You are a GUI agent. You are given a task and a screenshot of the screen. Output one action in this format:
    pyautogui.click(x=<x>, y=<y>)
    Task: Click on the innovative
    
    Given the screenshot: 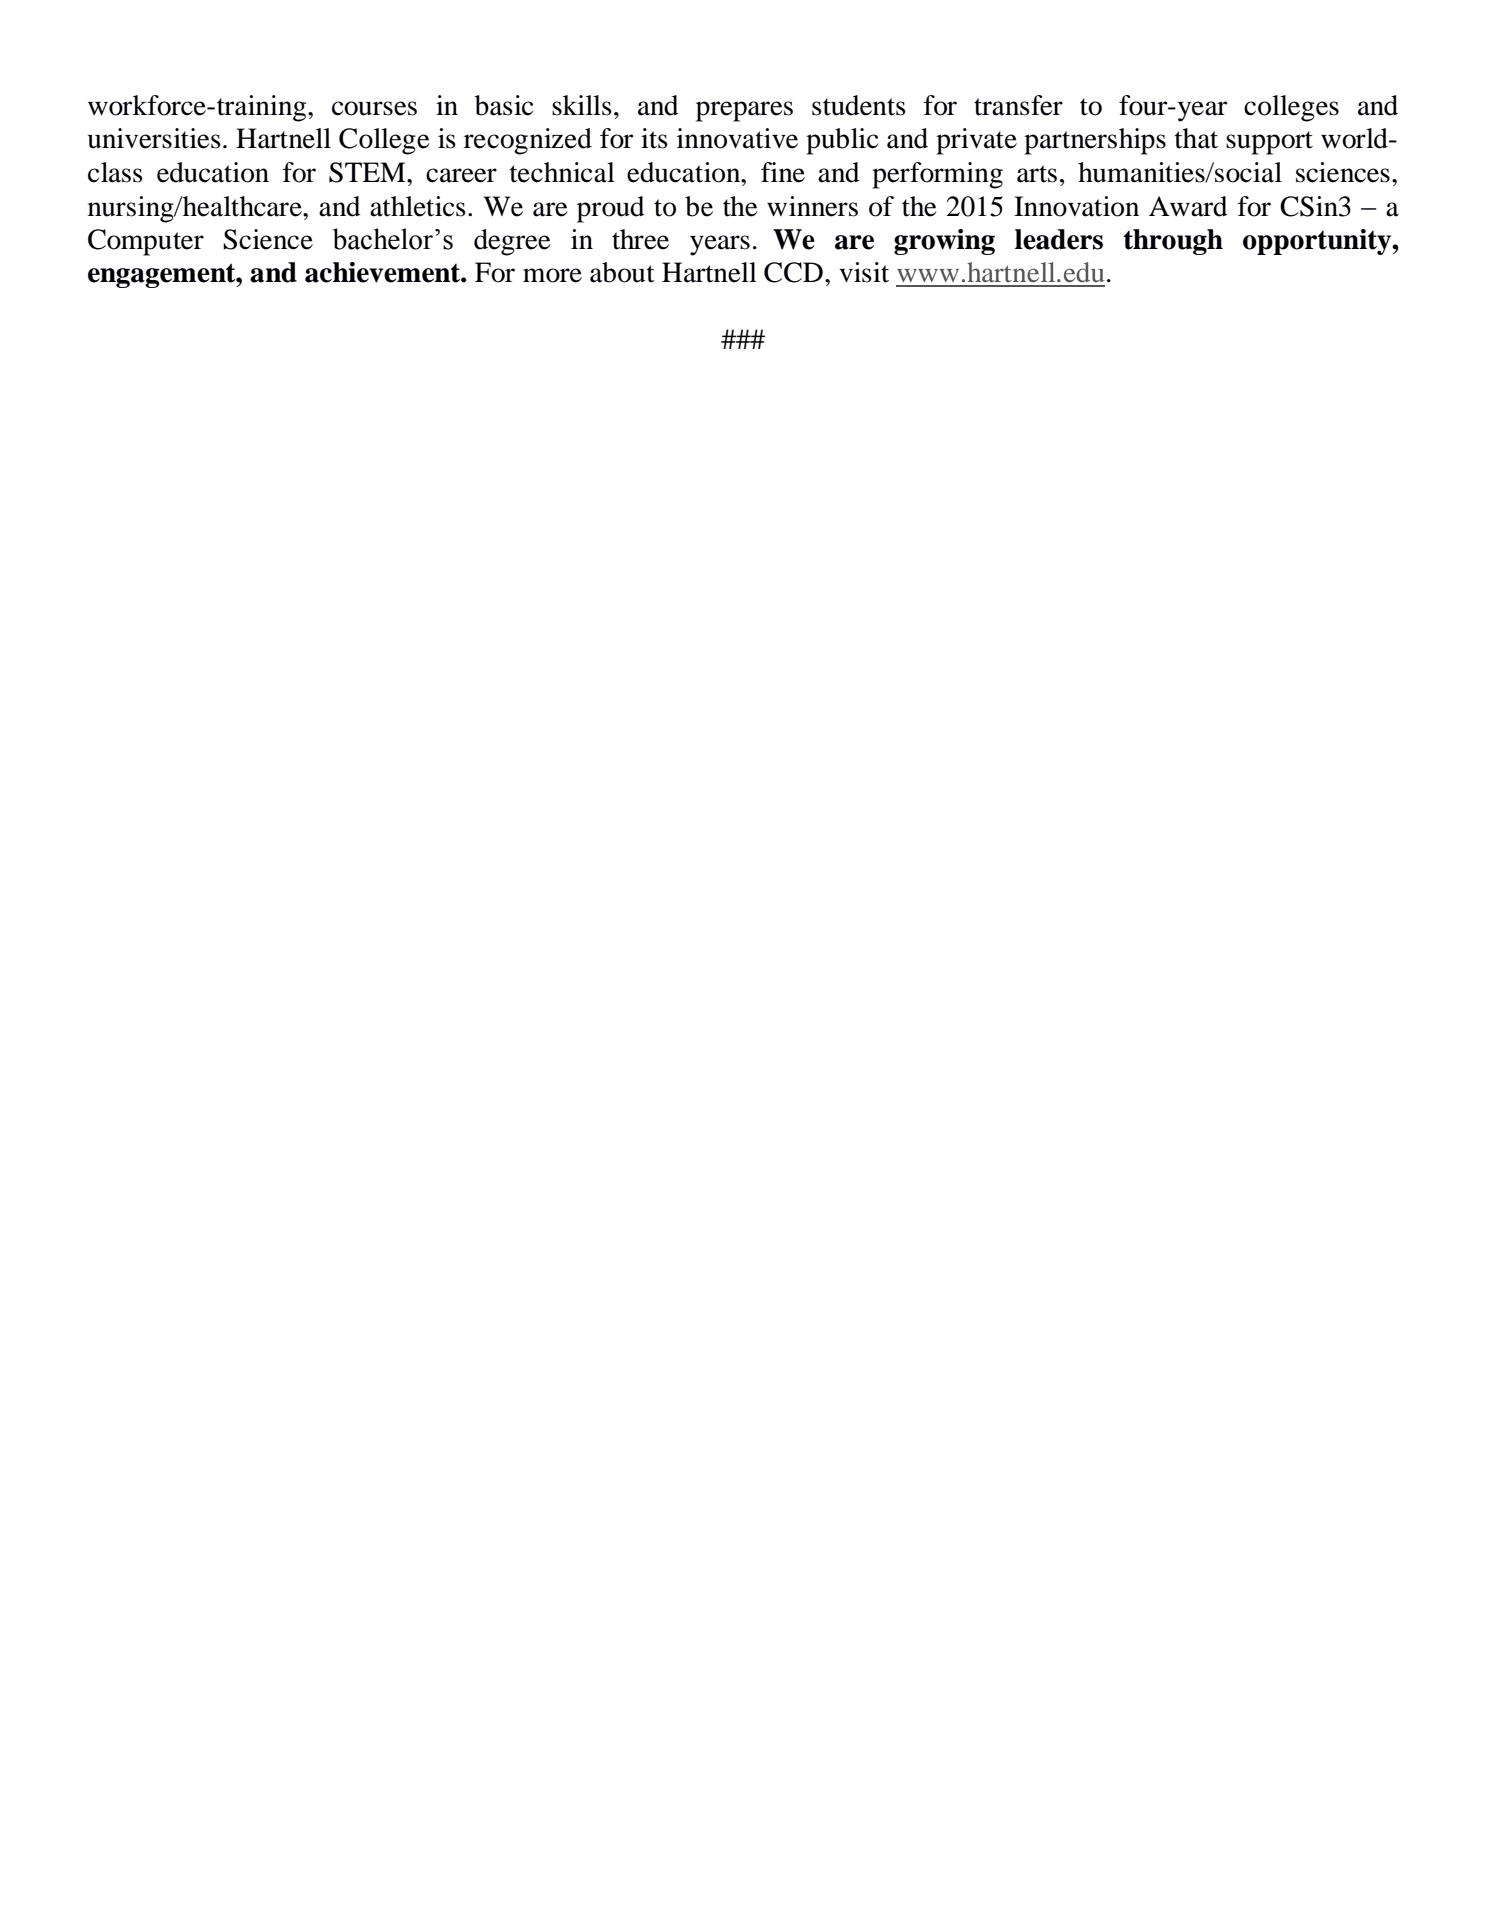 What is the action you would take?
    pyautogui.click(x=737, y=138)
